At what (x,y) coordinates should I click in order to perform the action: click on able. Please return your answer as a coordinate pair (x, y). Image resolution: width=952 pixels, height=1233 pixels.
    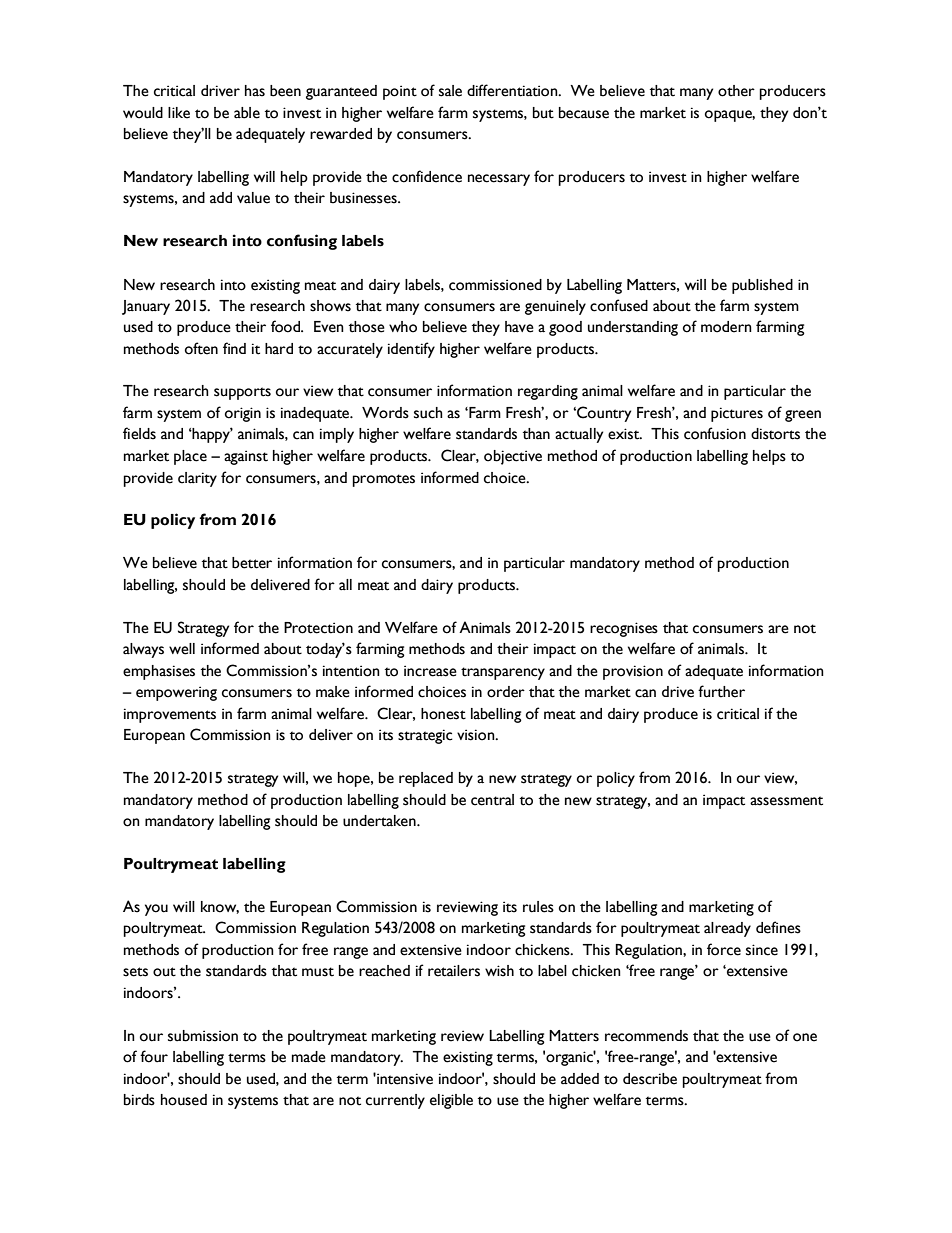
    Looking at the image, I should click on (247, 113).
